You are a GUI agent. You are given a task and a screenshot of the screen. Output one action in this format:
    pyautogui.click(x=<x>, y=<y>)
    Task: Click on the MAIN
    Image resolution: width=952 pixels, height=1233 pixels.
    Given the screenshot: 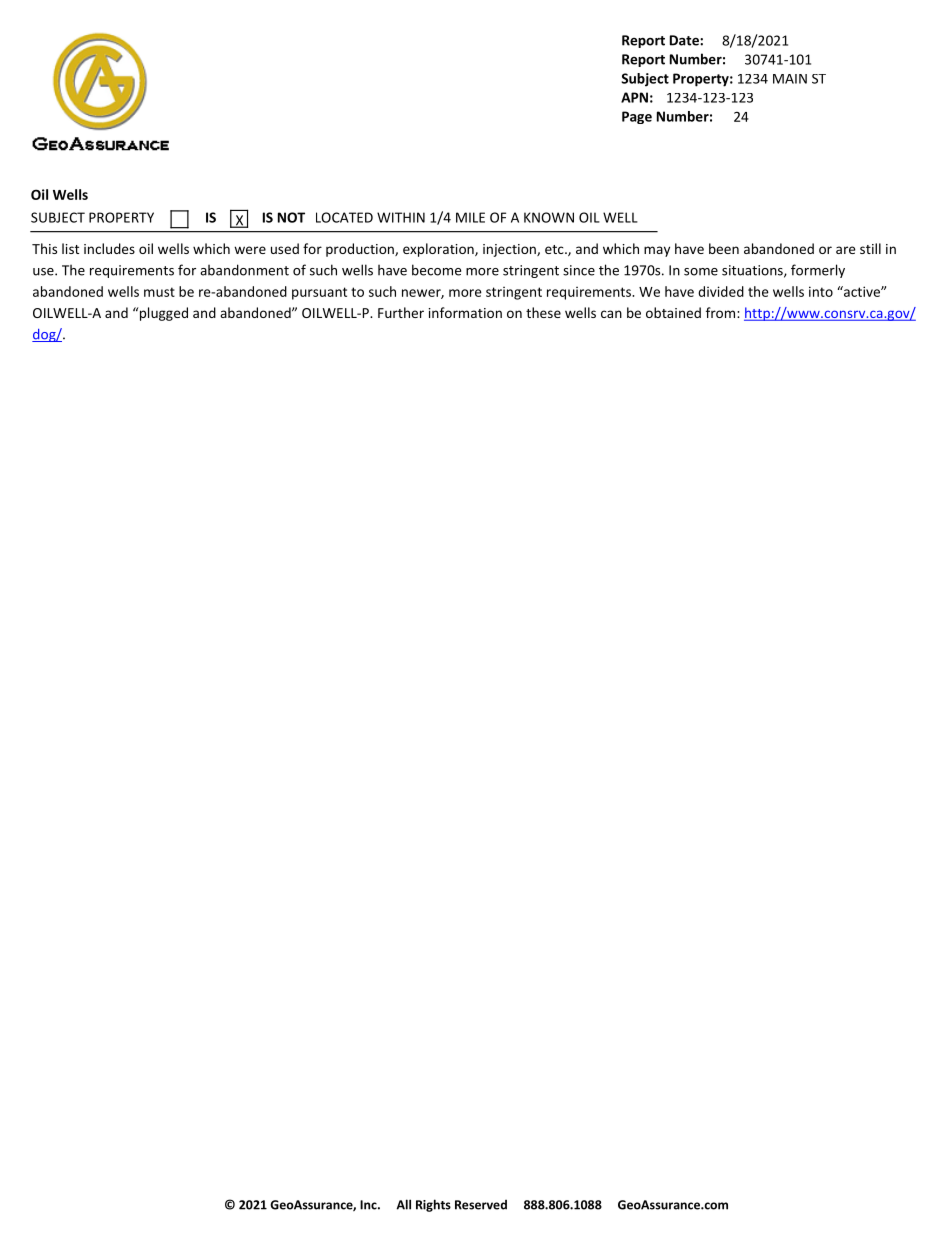 What is the action you would take?
    pyautogui.click(x=790, y=79)
